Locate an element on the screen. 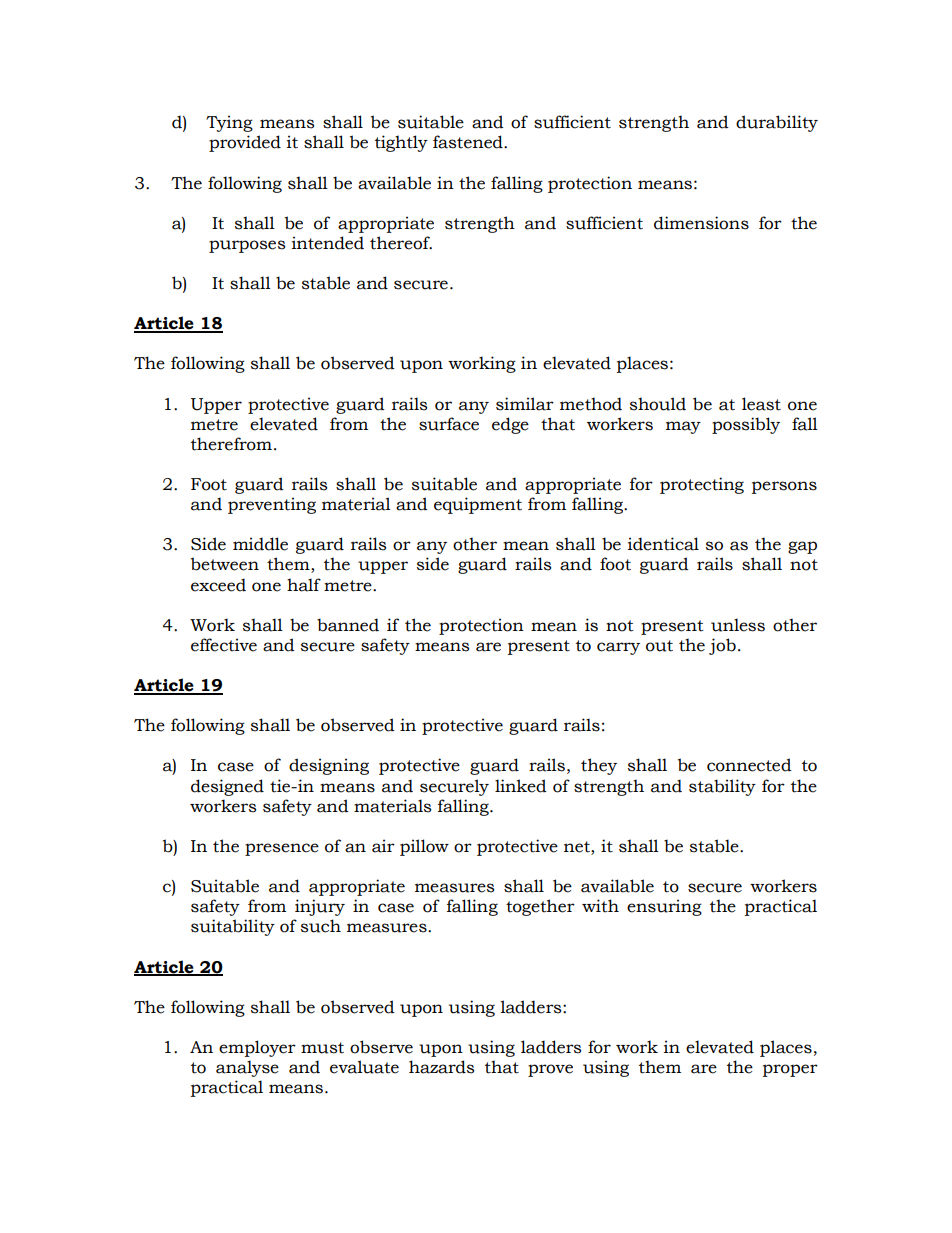 This screenshot has width=952, height=1233. fastened is located at coordinates (469, 142).
